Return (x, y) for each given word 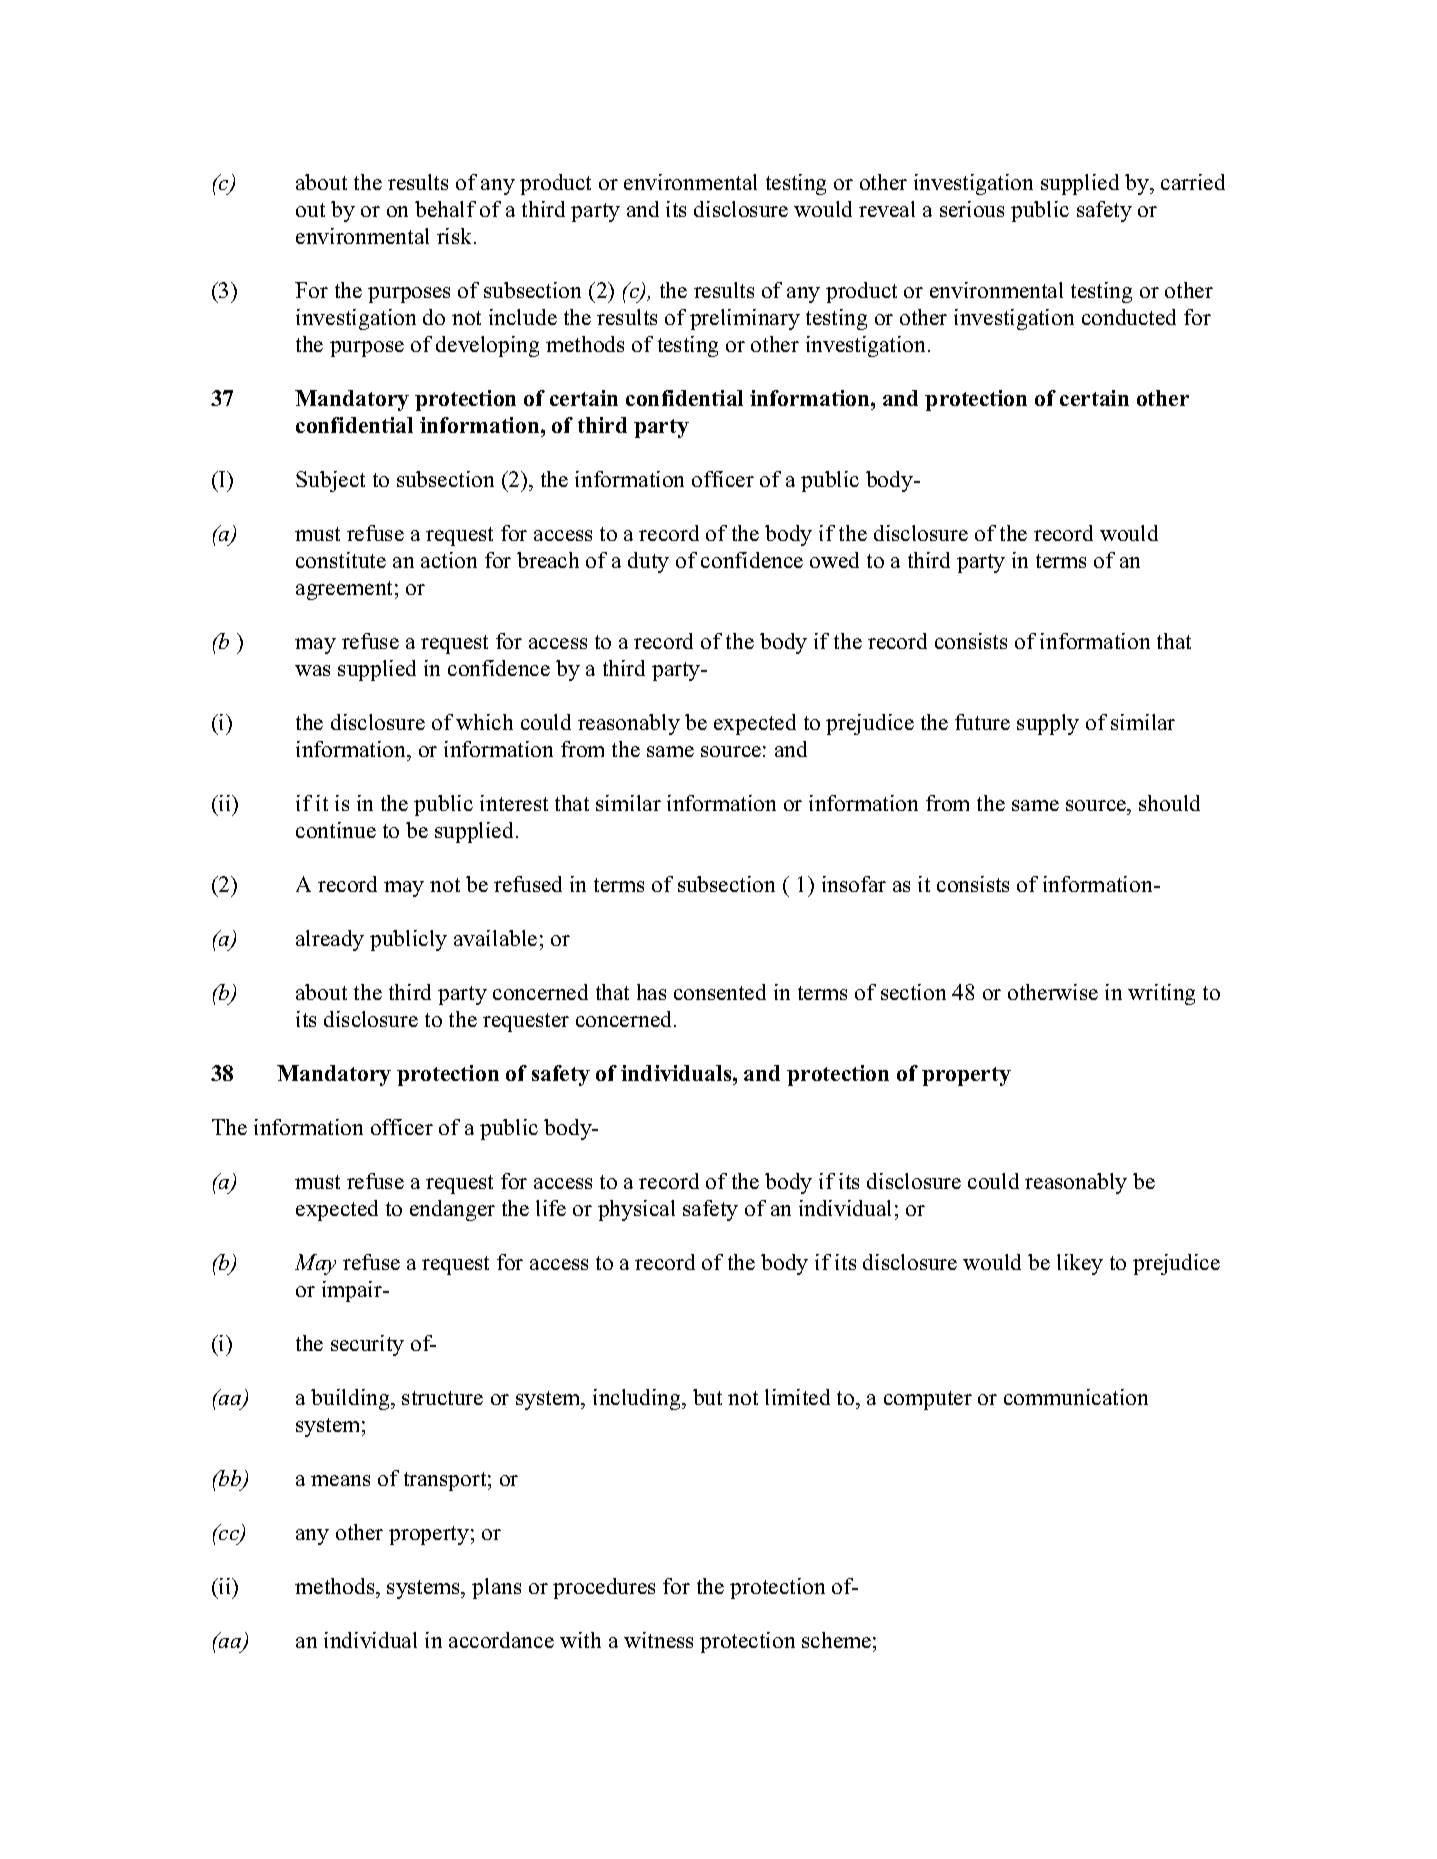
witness (658, 1640)
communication (1076, 1397)
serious (972, 209)
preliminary (745, 319)
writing (1161, 994)
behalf (445, 209)
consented (720, 992)
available (495, 938)
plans (496, 1588)
